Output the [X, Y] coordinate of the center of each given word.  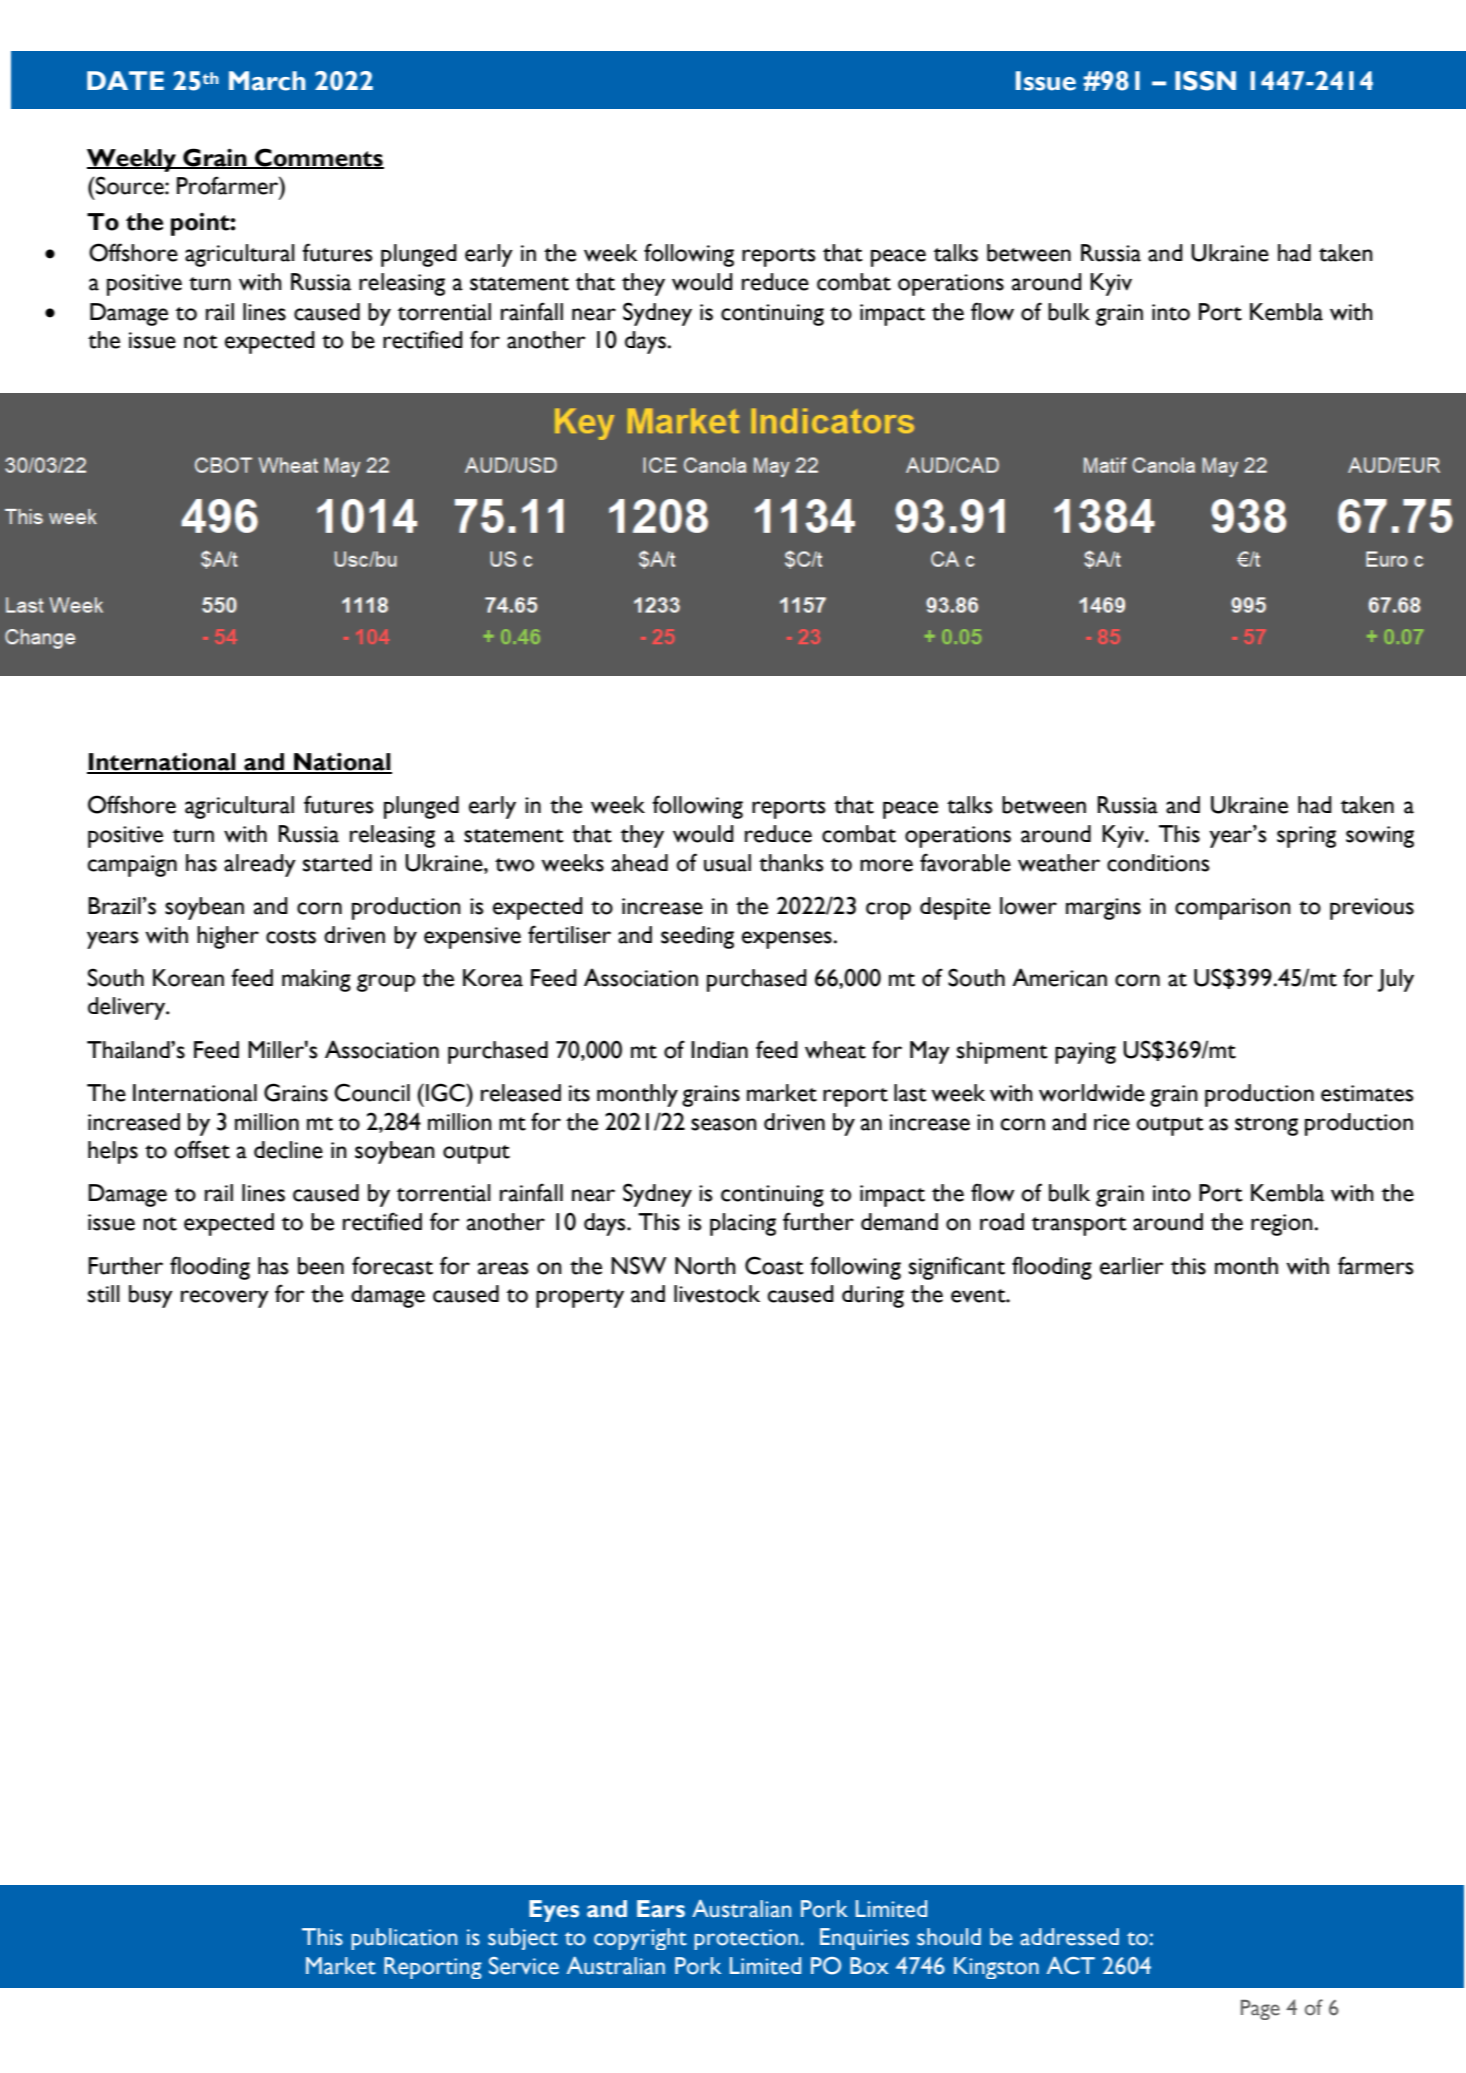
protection [746, 1939]
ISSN [1205, 81]
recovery [225, 1299]
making [316, 980]
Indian [719, 1050]
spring [1306, 837]
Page [1260, 2010]
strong [1266, 1126]
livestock [717, 1294]
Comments [318, 158]
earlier [1132, 1266]
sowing [1380, 837]
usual [727, 863]
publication [404, 1939]
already [260, 865]
